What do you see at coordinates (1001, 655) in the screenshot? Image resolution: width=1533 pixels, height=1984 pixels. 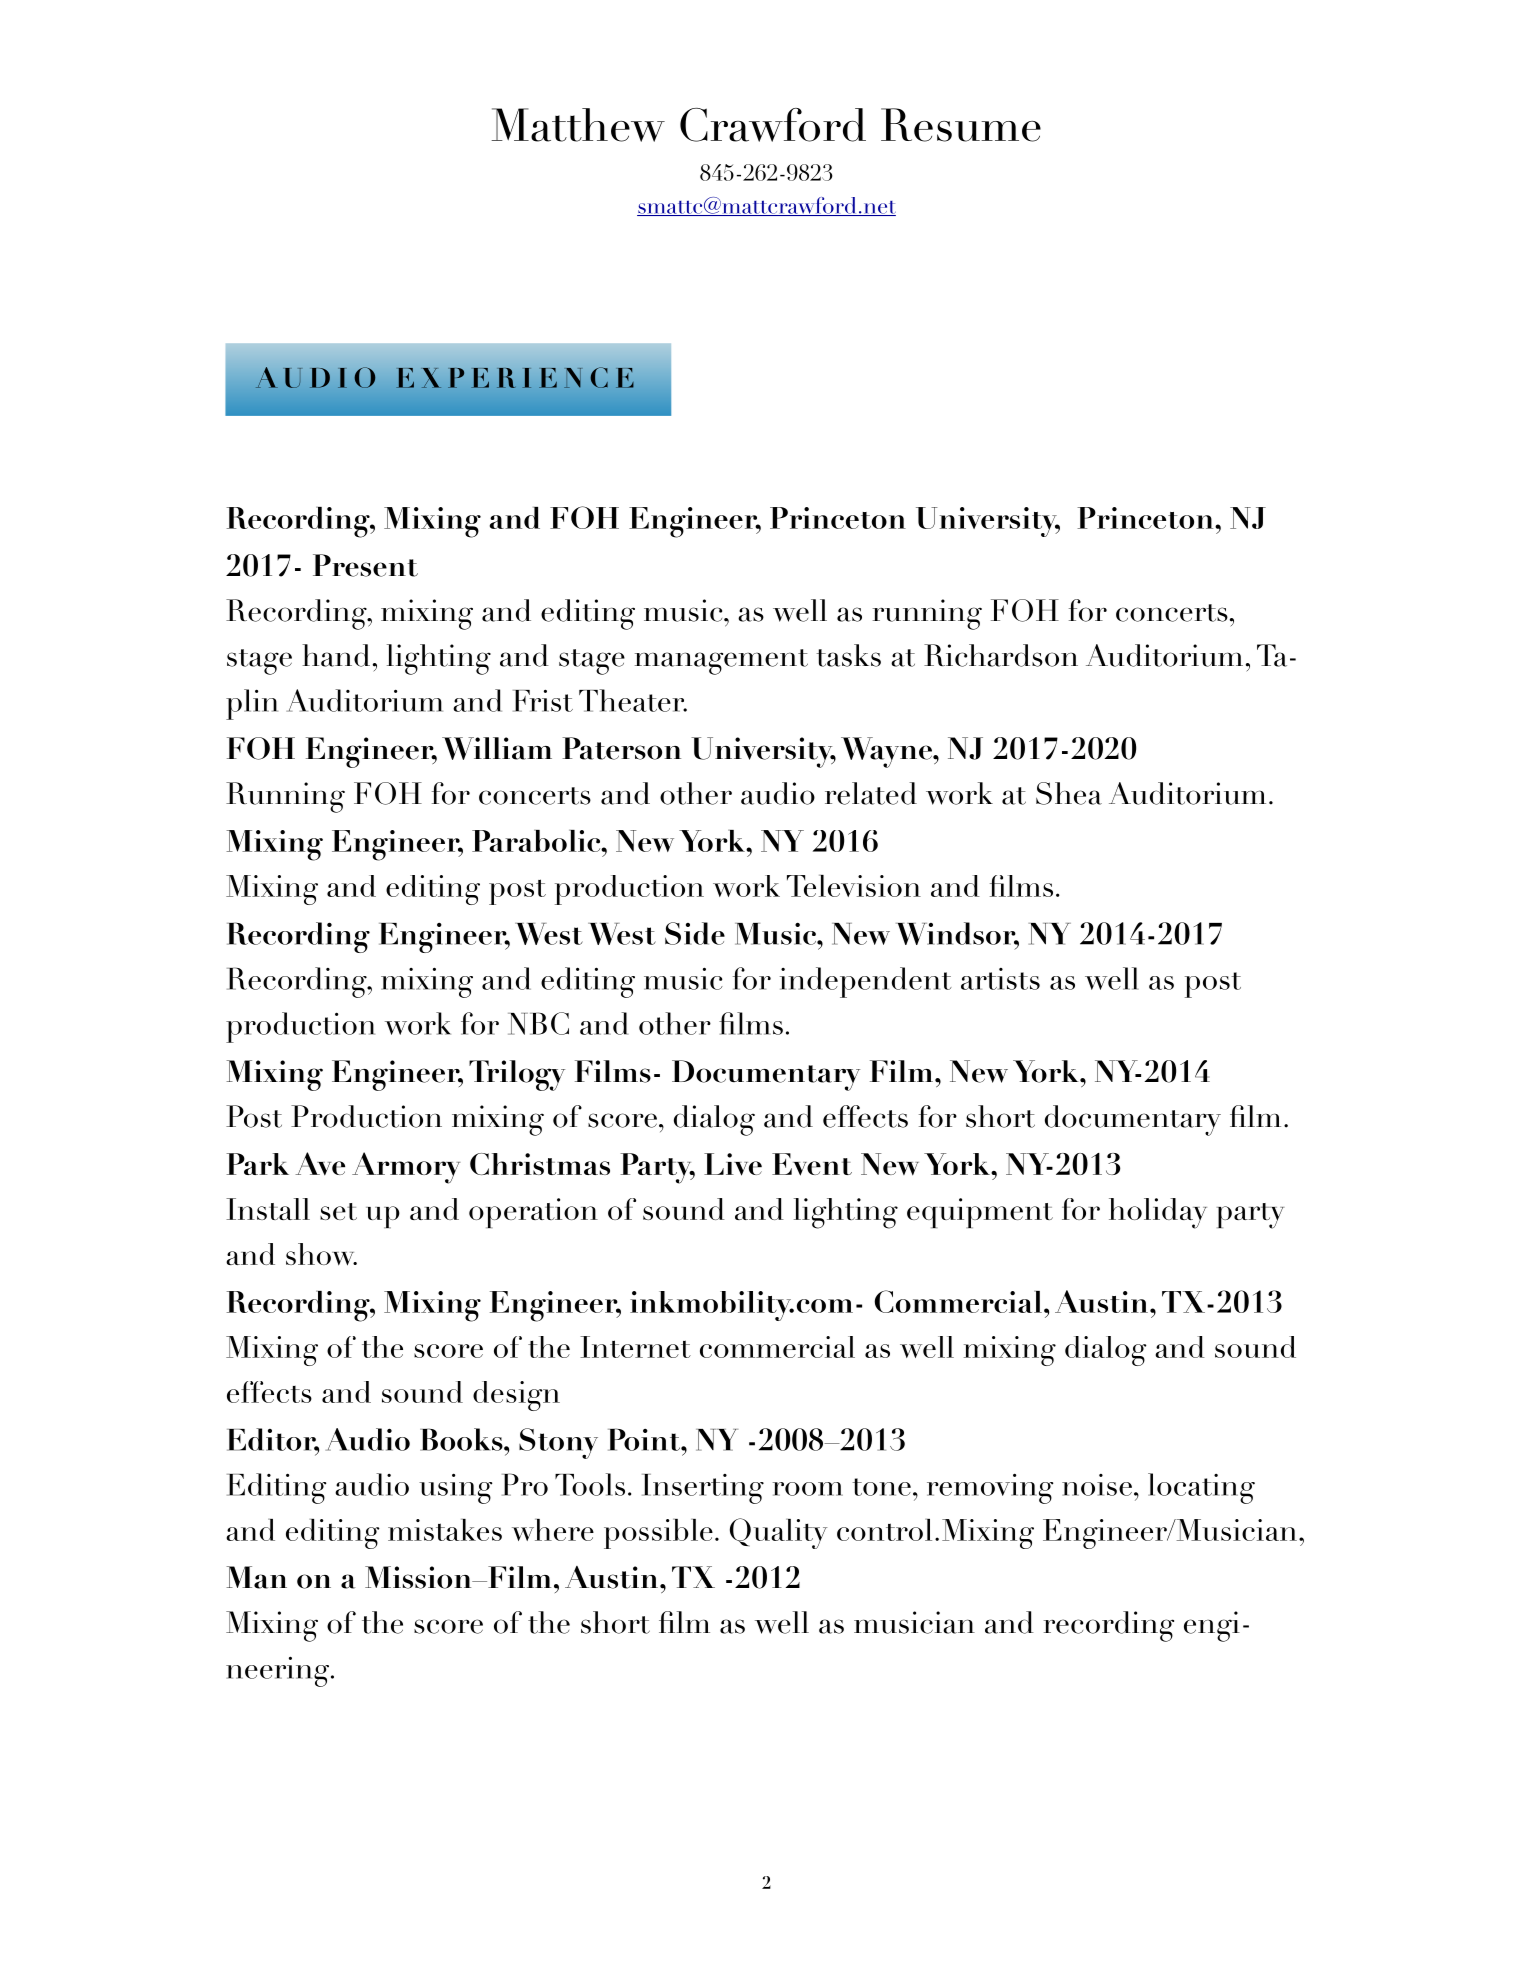 I see `Richardson` at bounding box center [1001, 655].
